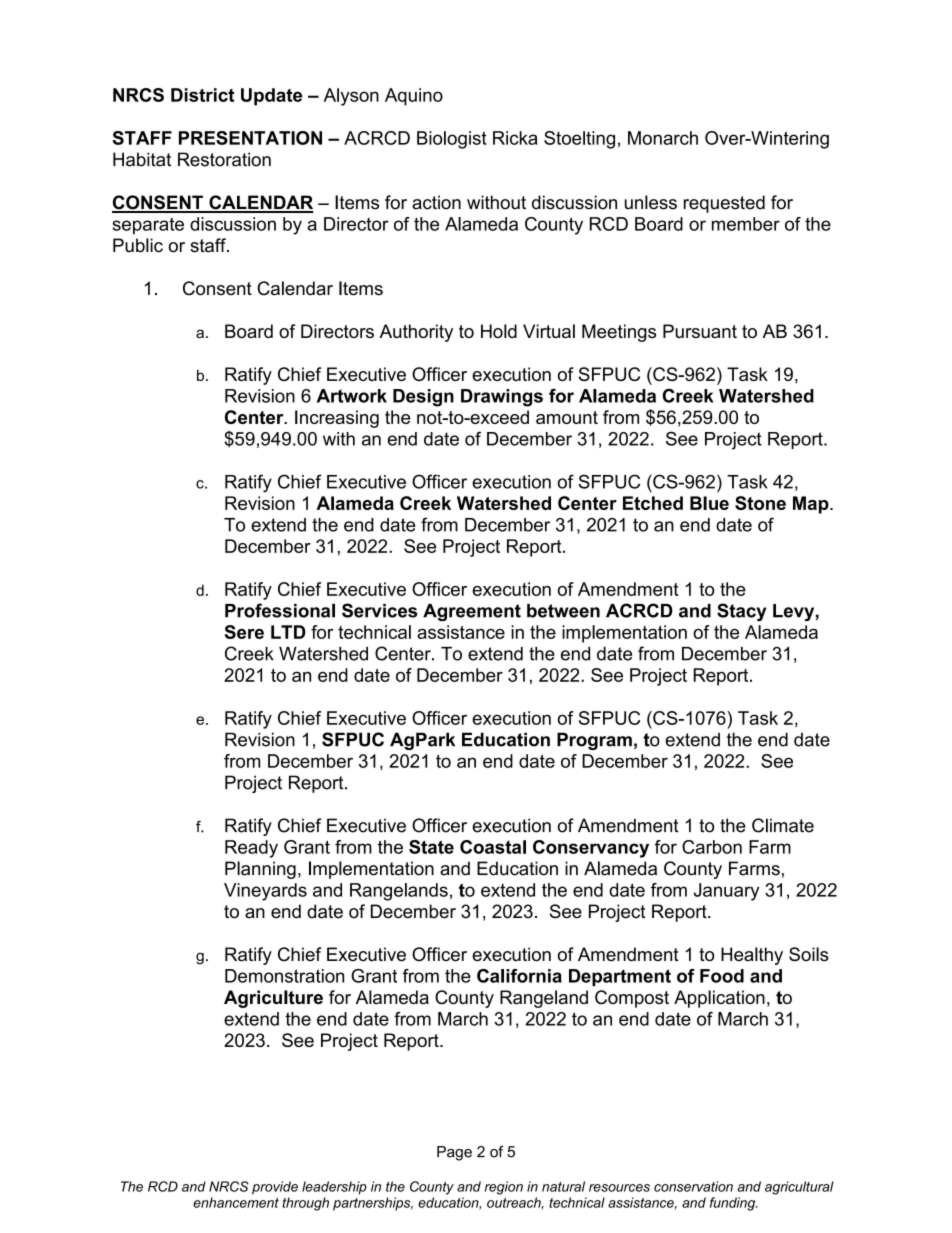 The width and height of the screenshot is (952, 1233). Describe the element at coordinates (726, 892) in the screenshot. I see `January` at that location.
